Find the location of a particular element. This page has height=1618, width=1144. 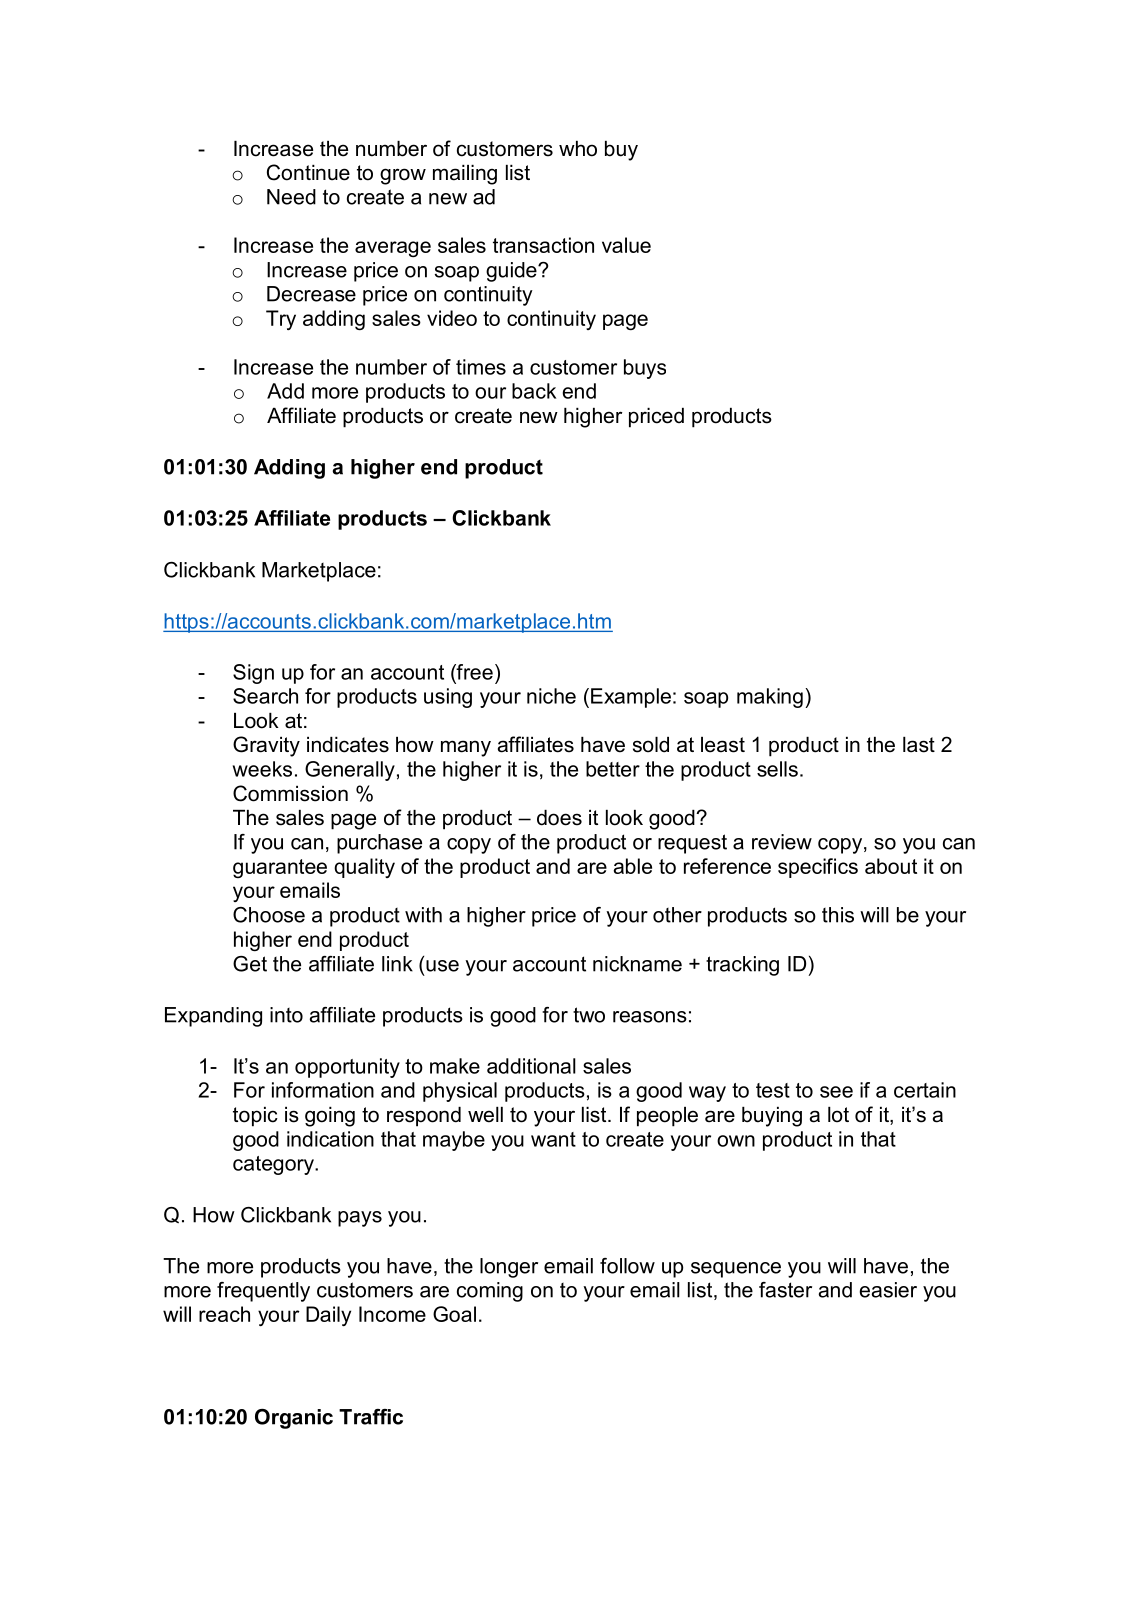

two is located at coordinates (589, 1015).
